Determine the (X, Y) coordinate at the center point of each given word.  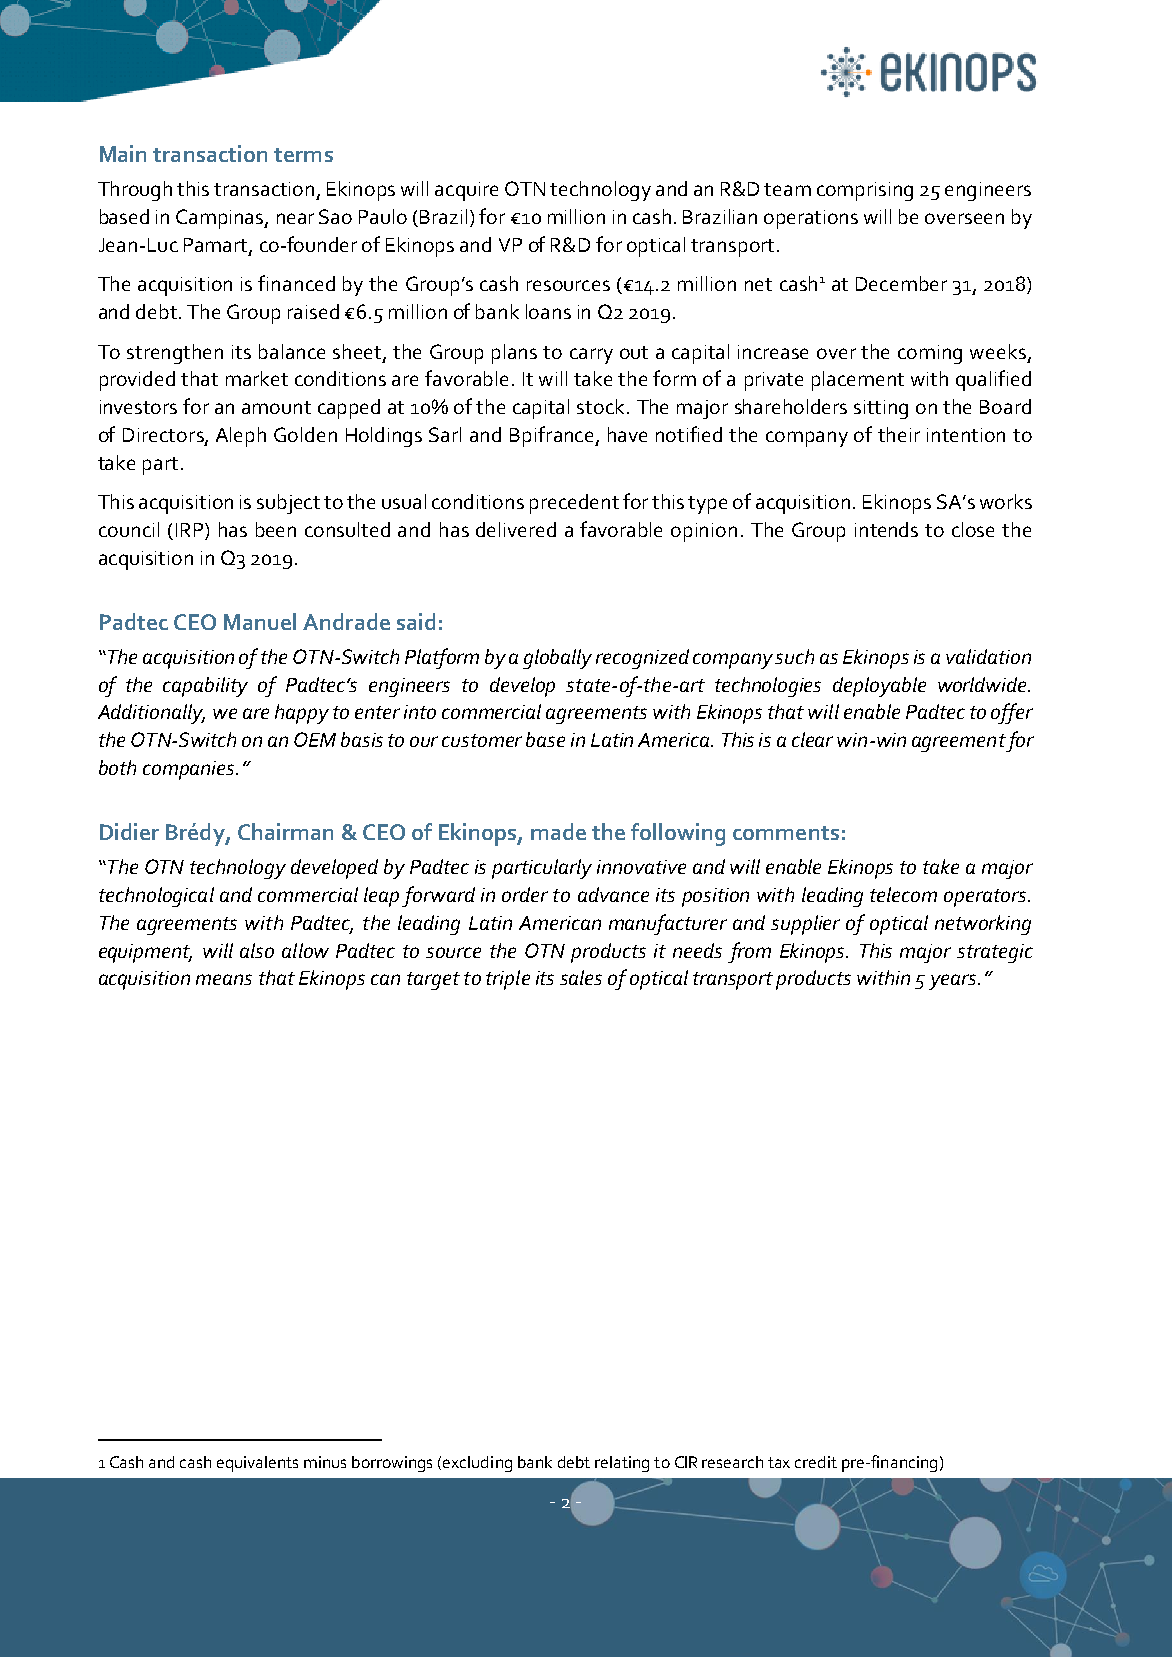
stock (602, 406)
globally (557, 659)
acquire (466, 191)
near (295, 218)
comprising (865, 191)
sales (581, 977)
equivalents (257, 1464)
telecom (903, 894)
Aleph (241, 437)
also (257, 950)
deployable (879, 687)
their (899, 434)
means (224, 979)
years (954, 982)
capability (205, 687)
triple (508, 980)
